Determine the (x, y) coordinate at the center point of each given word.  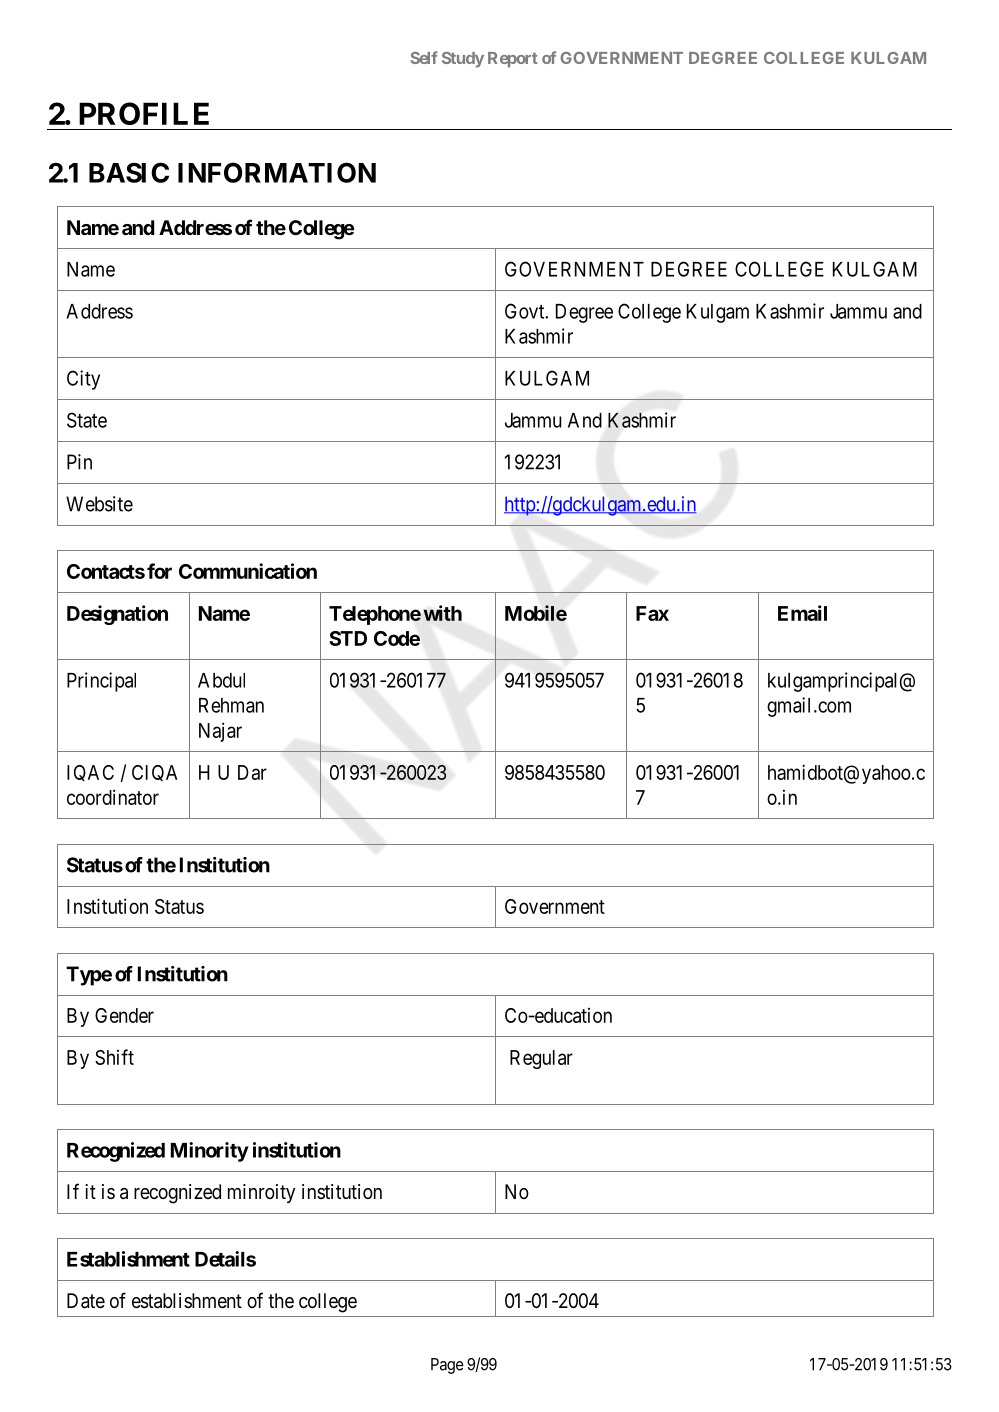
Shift (114, 1057)
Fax (652, 613)
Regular (541, 1059)
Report (513, 60)
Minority (210, 1152)
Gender (124, 1015)
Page (447, 1366)
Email (802, 613)
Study (463, 60)
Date (86, 1301)
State (87, 420)
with (442, 613)
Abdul (221, 680)
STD (348, 638)
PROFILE (144, 113)
